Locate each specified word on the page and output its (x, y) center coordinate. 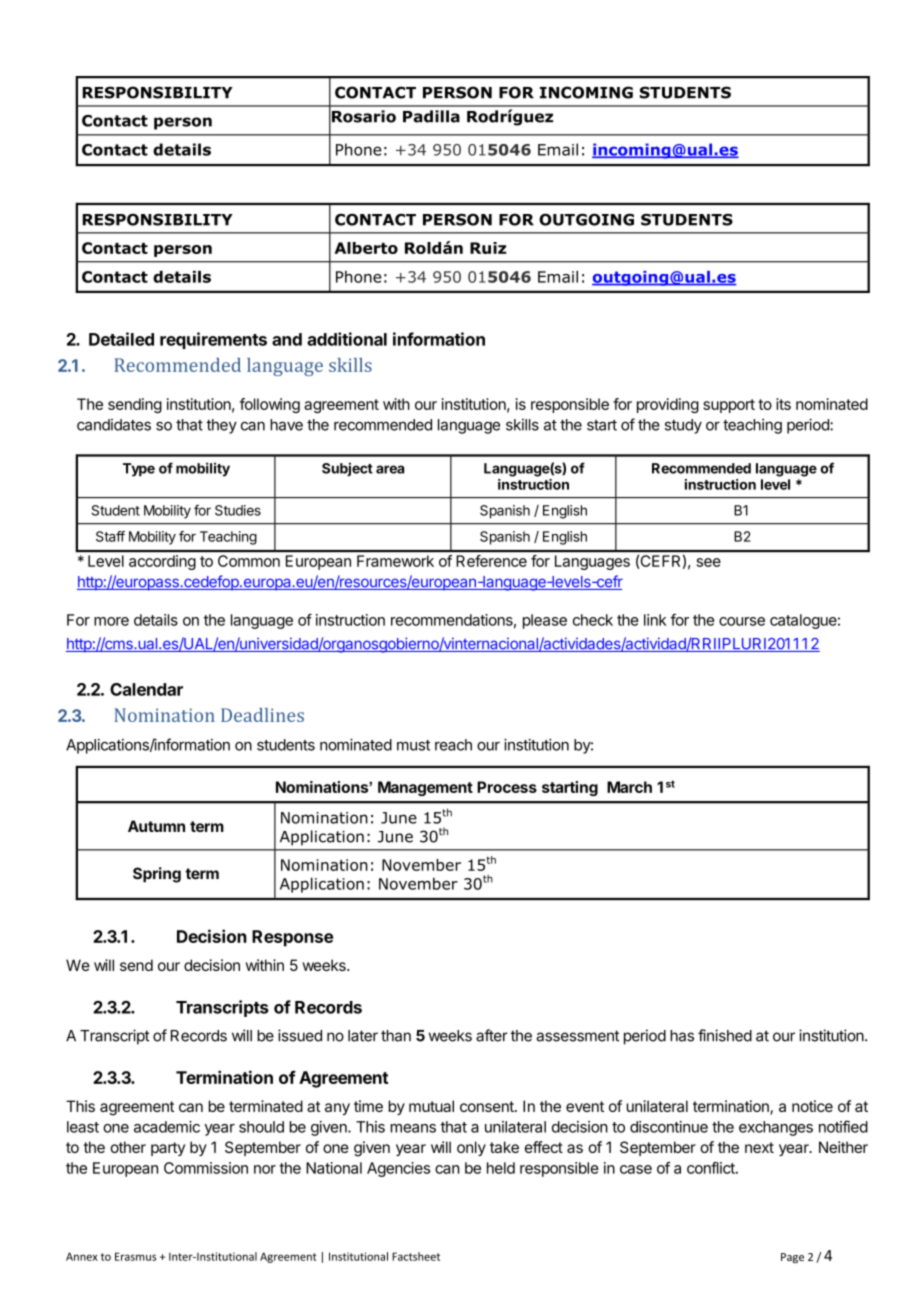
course (742, 621)
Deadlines (262, 715)
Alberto (366, 248)
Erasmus (135, 1256)
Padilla (431, 116)
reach (453, 745)
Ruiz (488, 248)
